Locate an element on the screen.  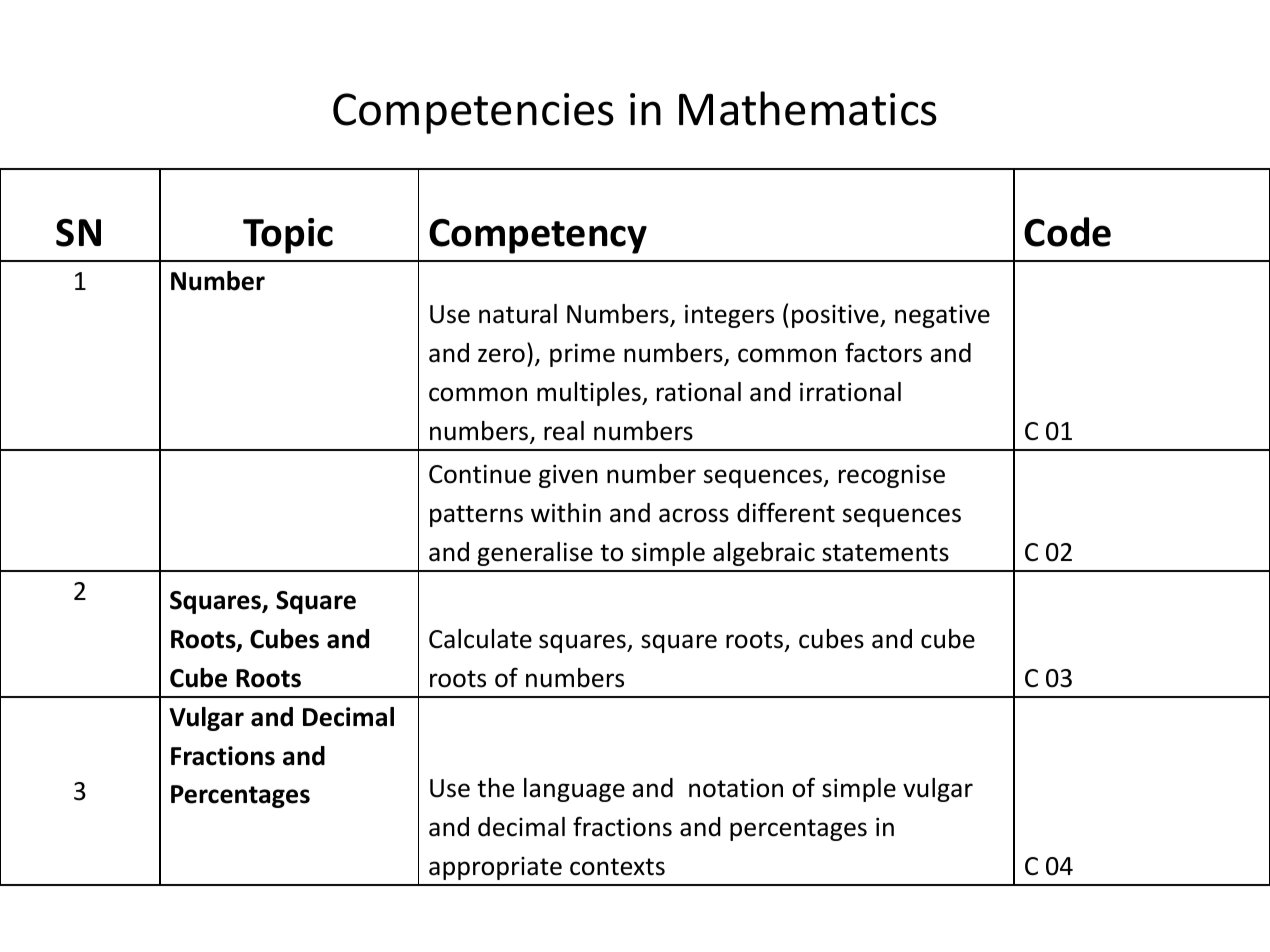
Competencies is located at coordinates (473, 113).
